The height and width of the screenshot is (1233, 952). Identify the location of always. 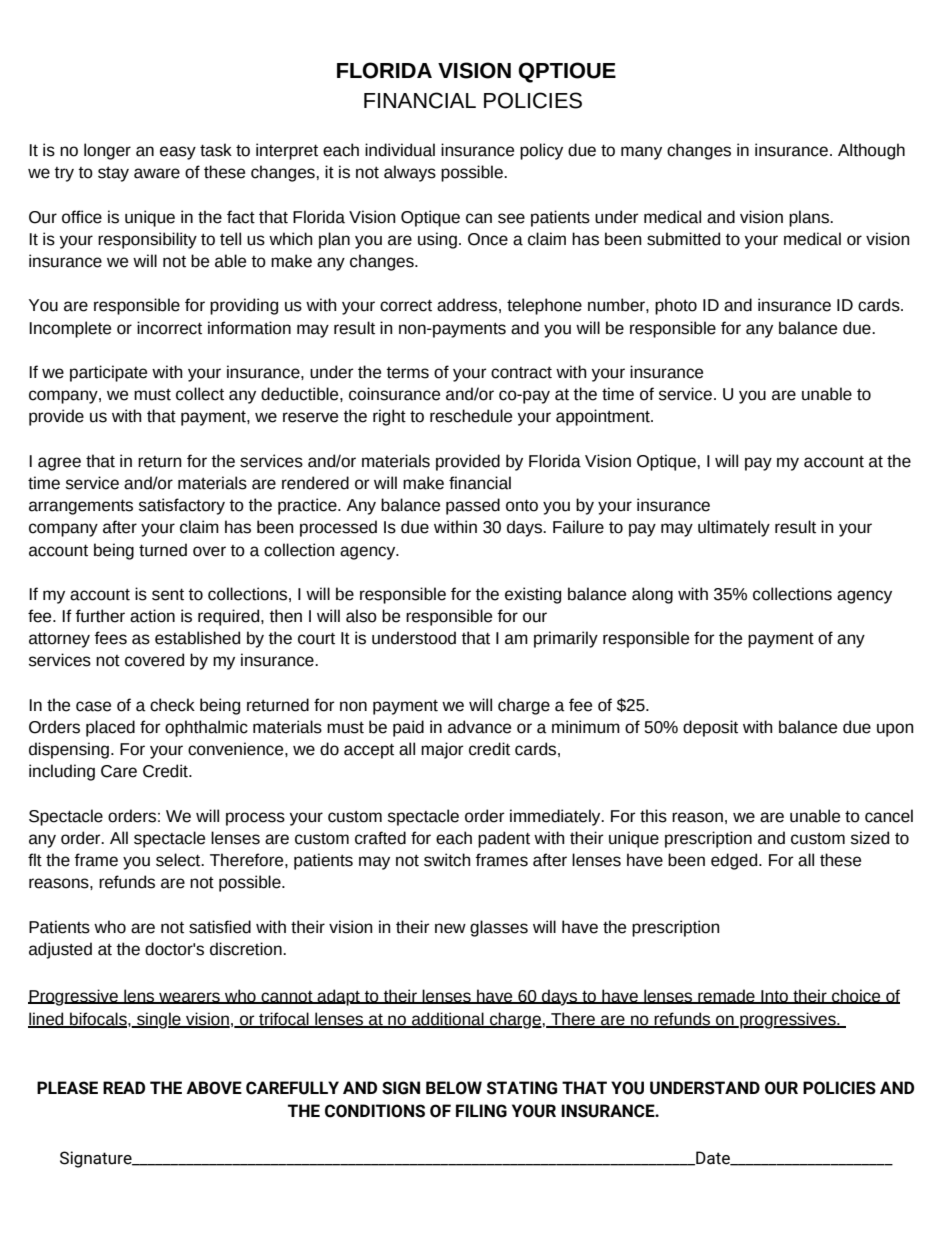
(410, 173).
